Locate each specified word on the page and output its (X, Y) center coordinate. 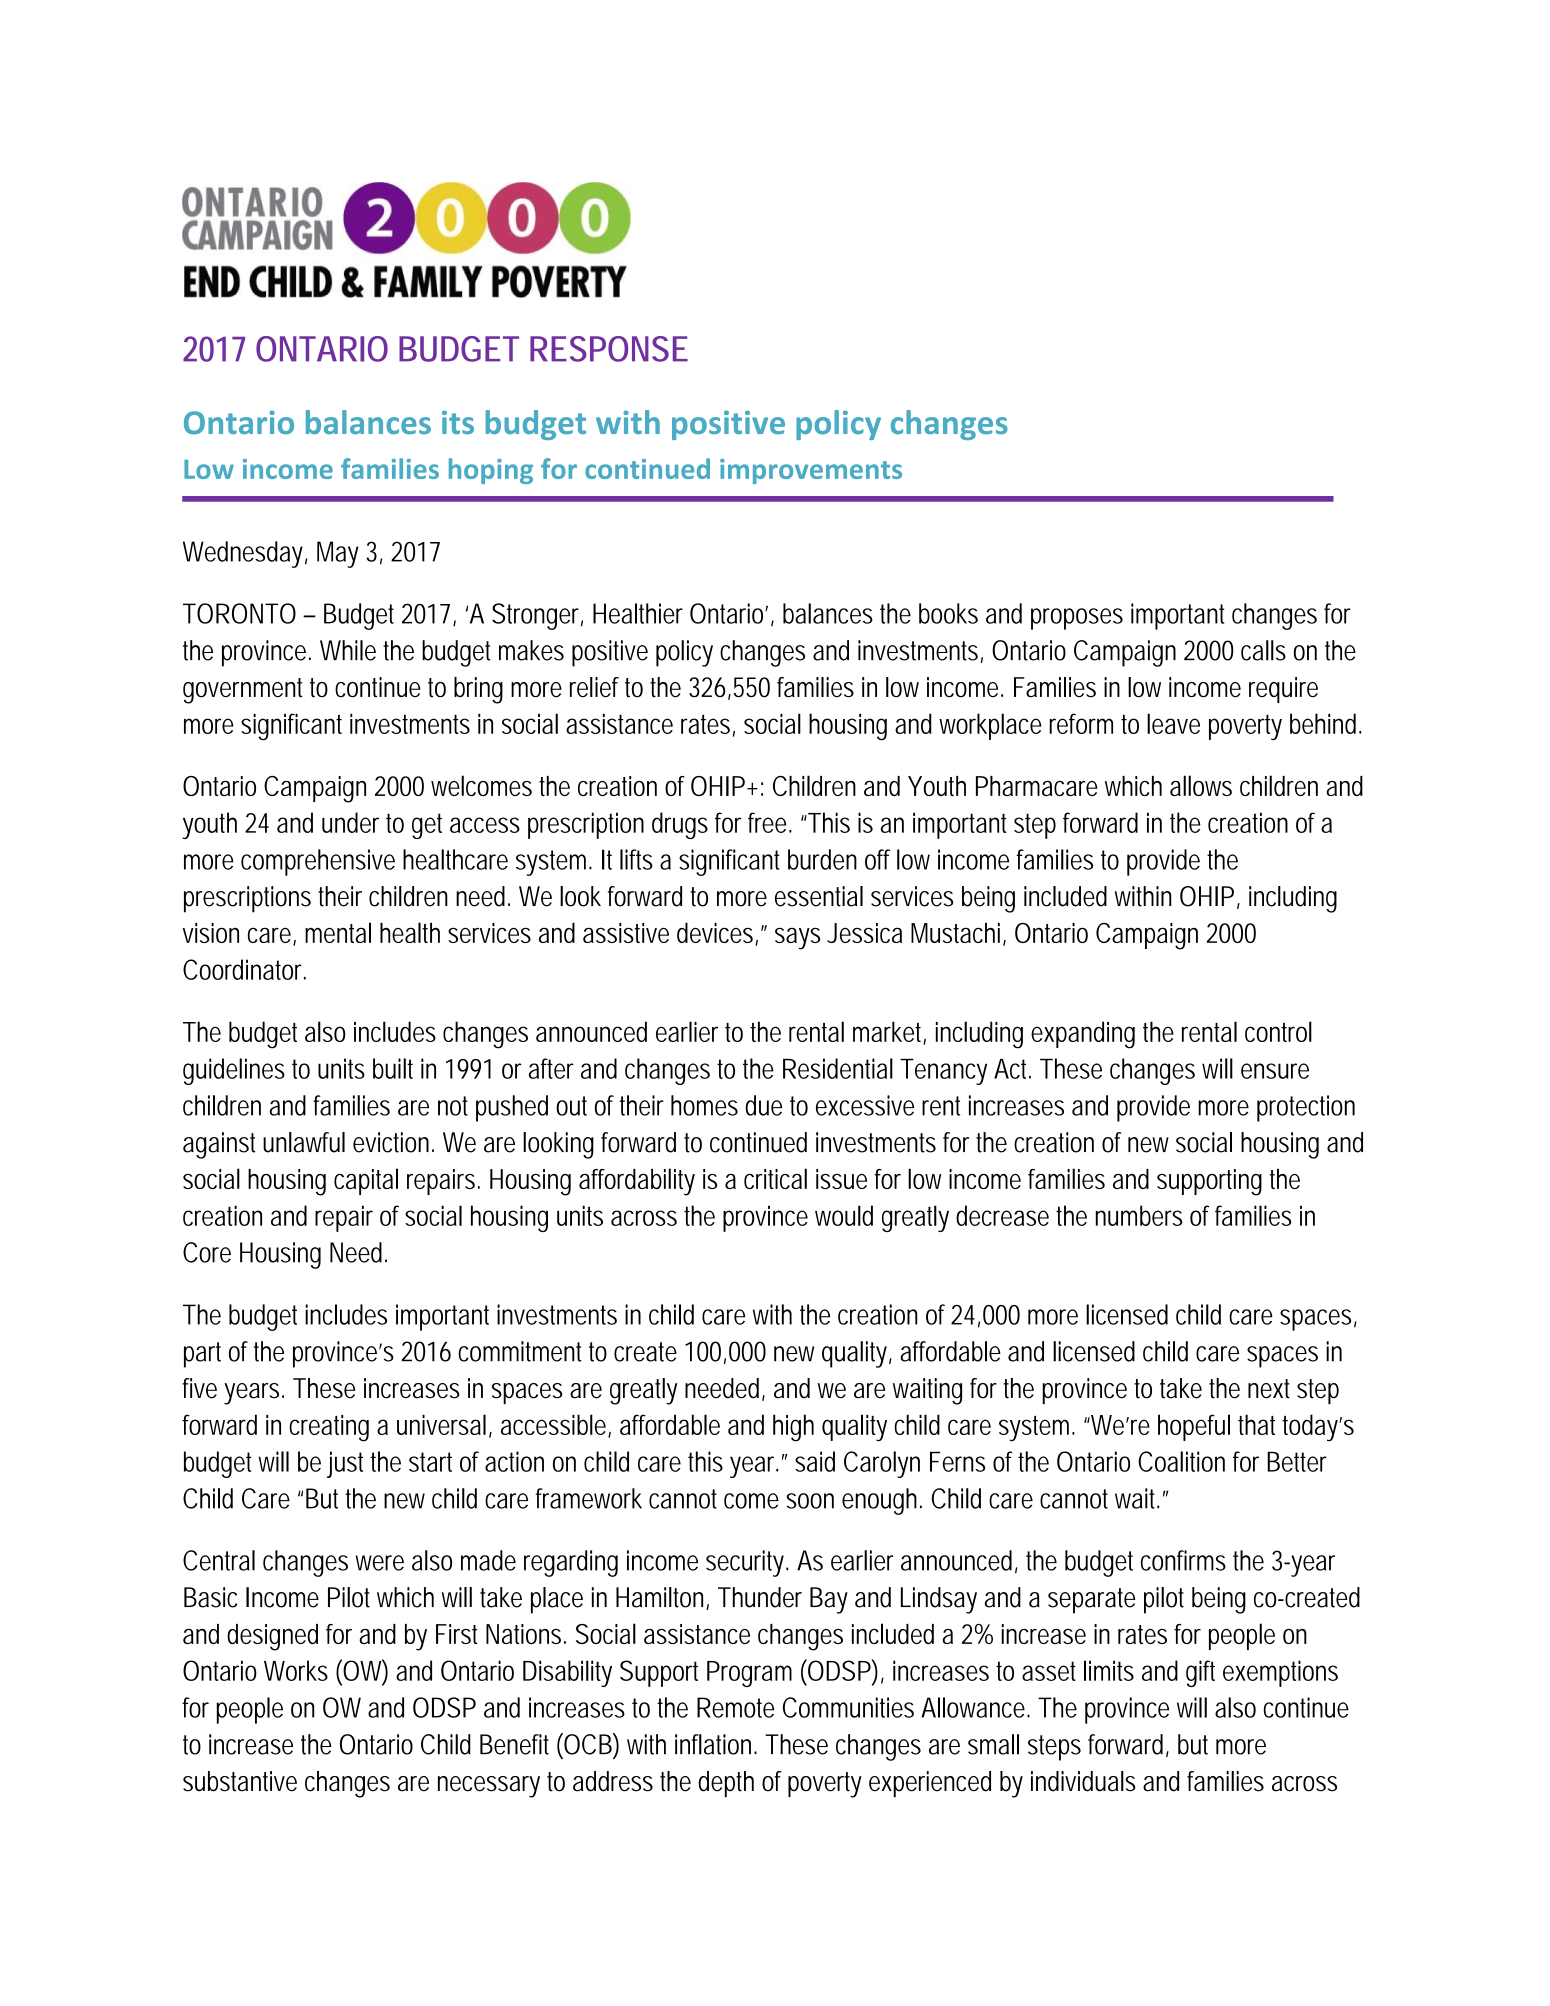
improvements (811, 471)
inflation (716, 1744)
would (844, 1215)
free (769, 822)
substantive (240, 1781)
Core (207, 1252)
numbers (1139, 1215)
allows (1201, 785)
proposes (1077, 619)
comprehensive (318, 862)
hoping (491, 471)
